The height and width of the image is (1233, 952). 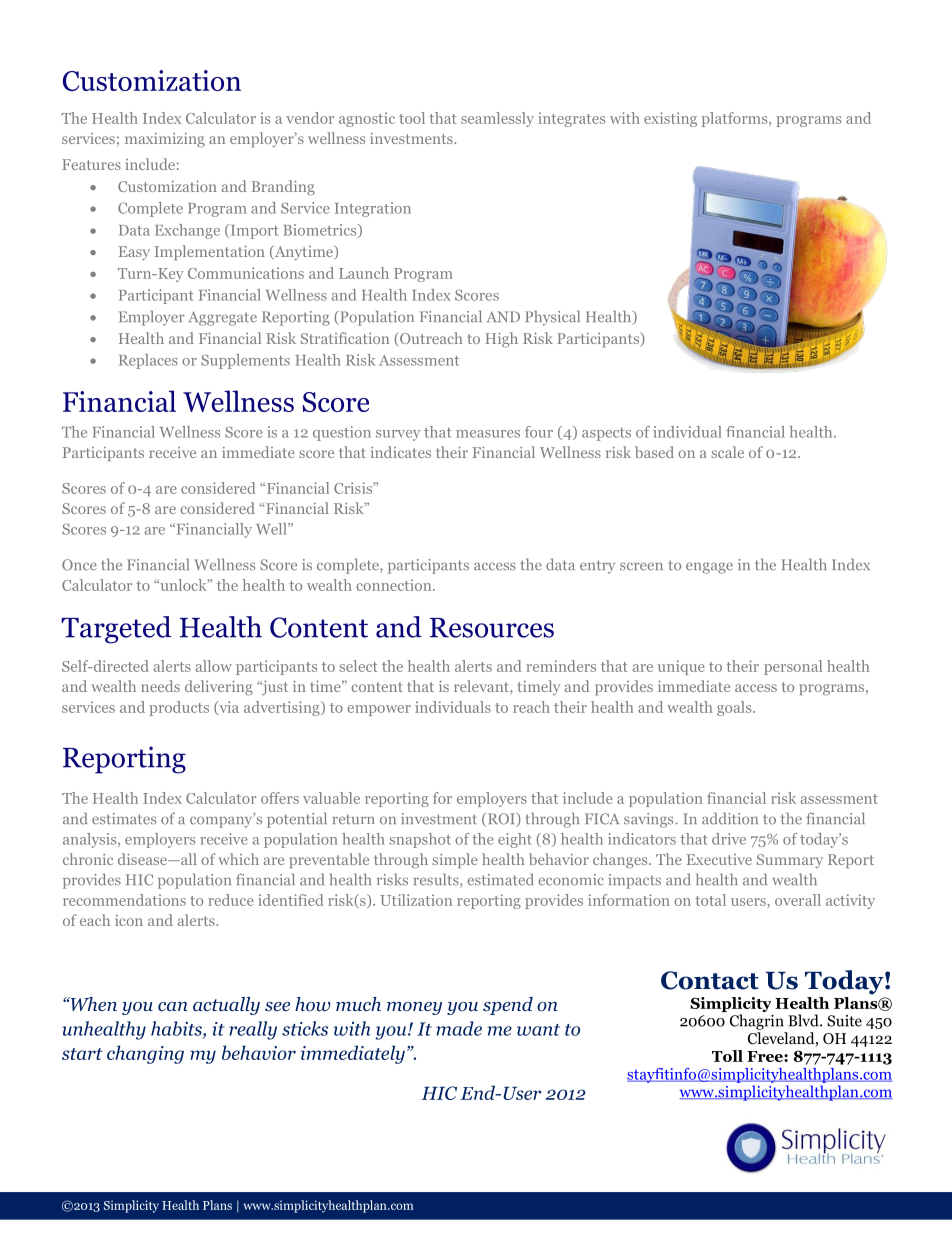 I want to click on maximizing, so click(x=165, y=140).
